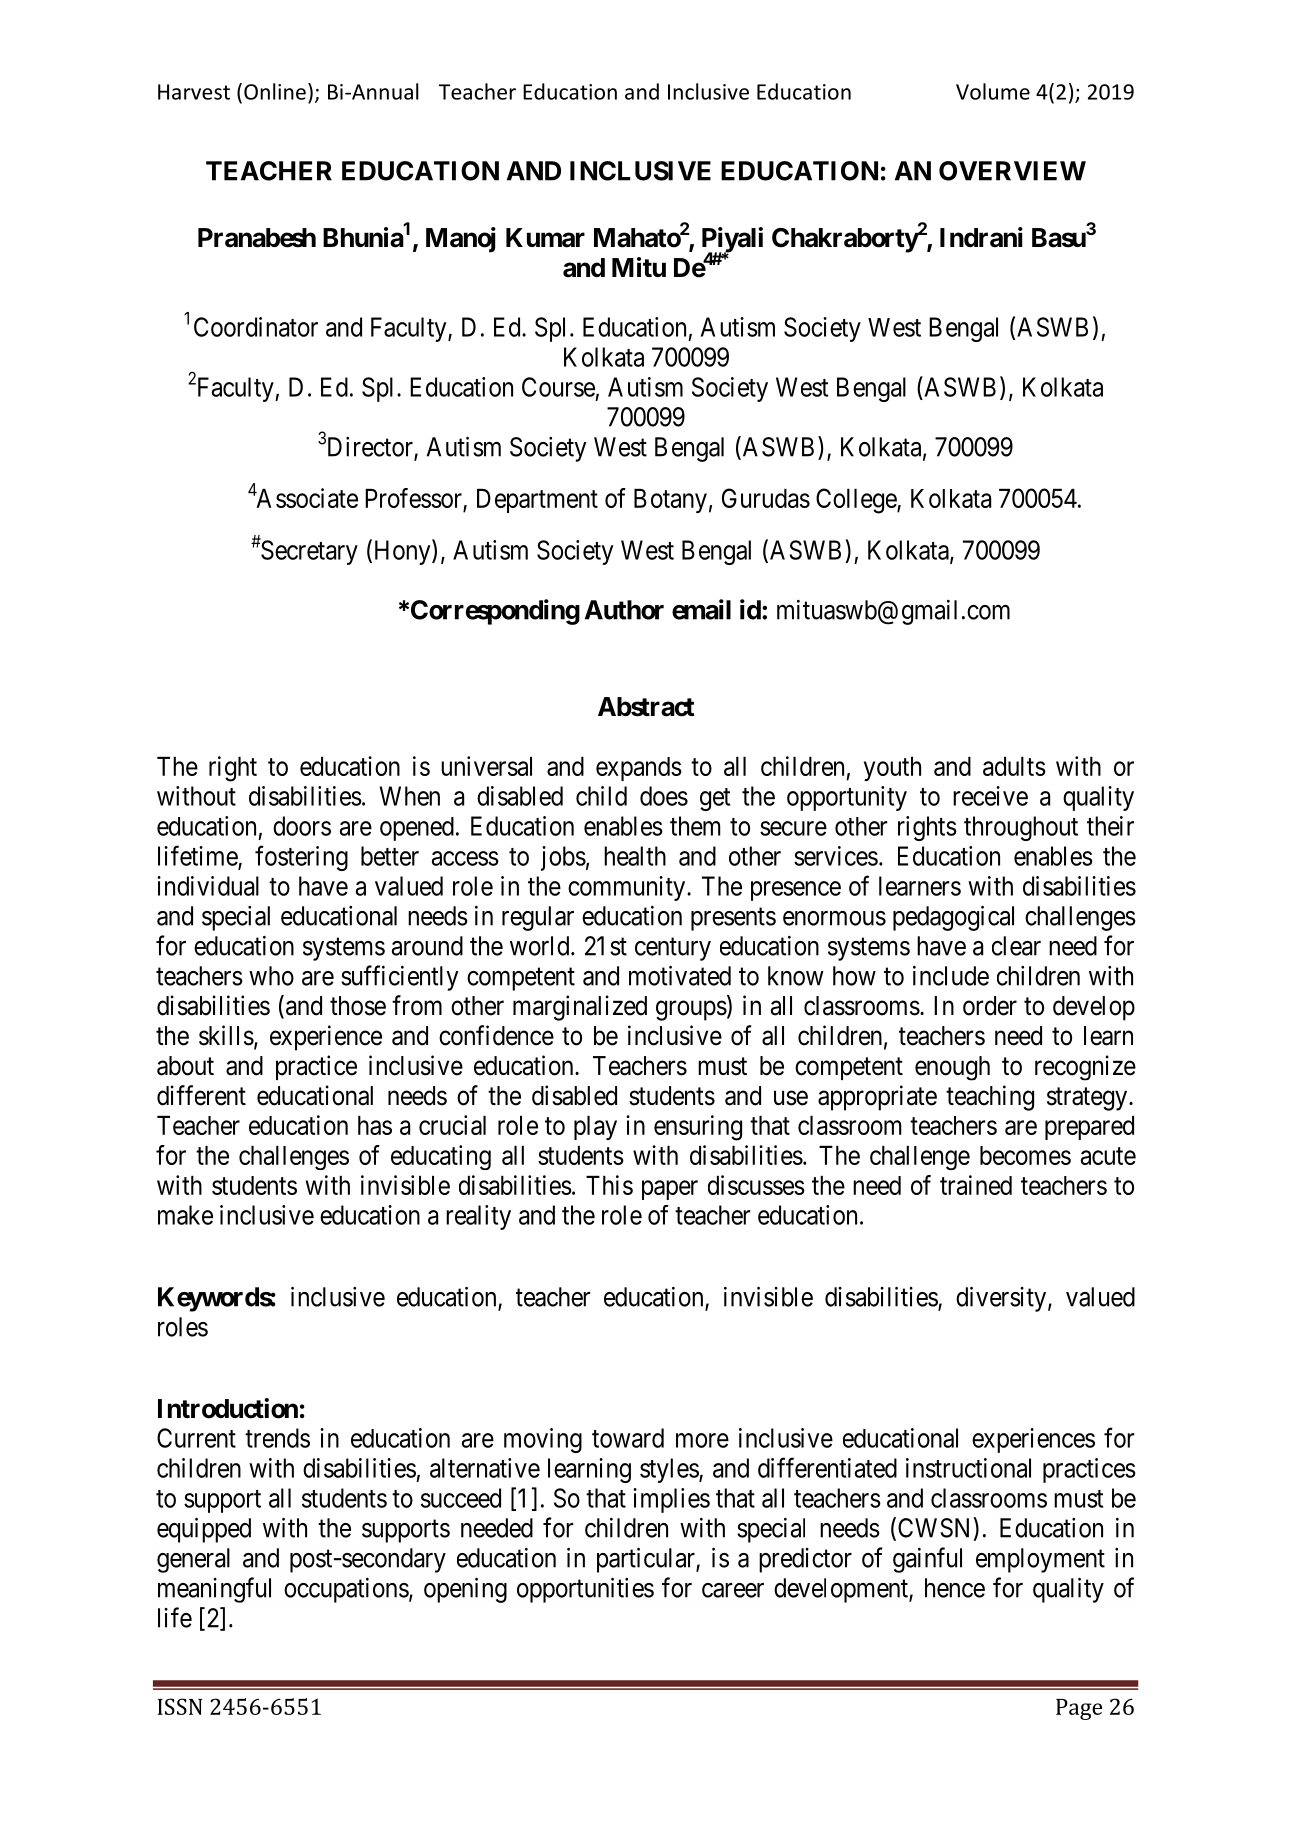  What do you see at coordinates (308, 552) in the screenshot?
I see `Secretary` at bounding box center [308, 552].
